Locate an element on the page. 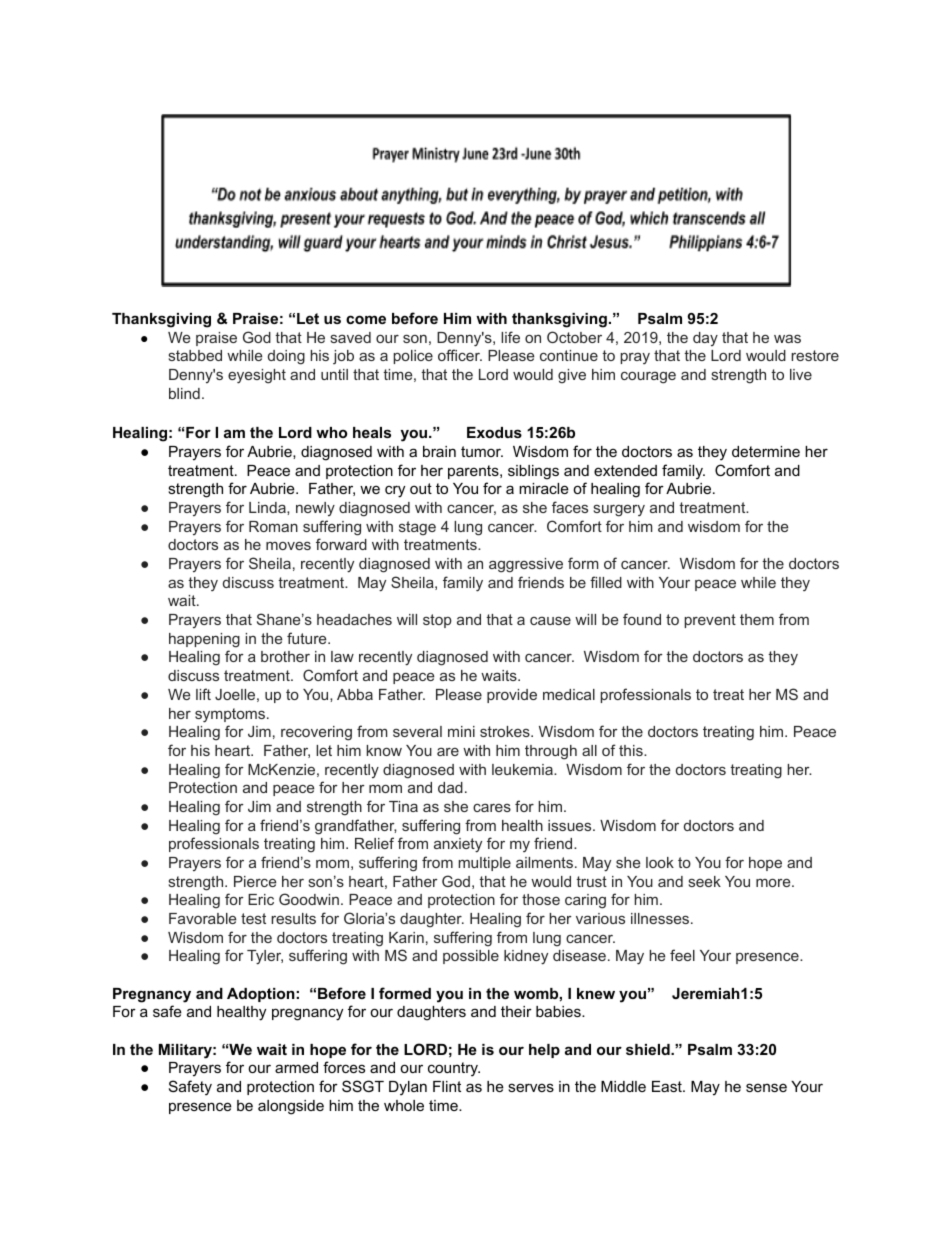 This page has height=1233, width=952. strokes is located at coordinates (506, 731).
